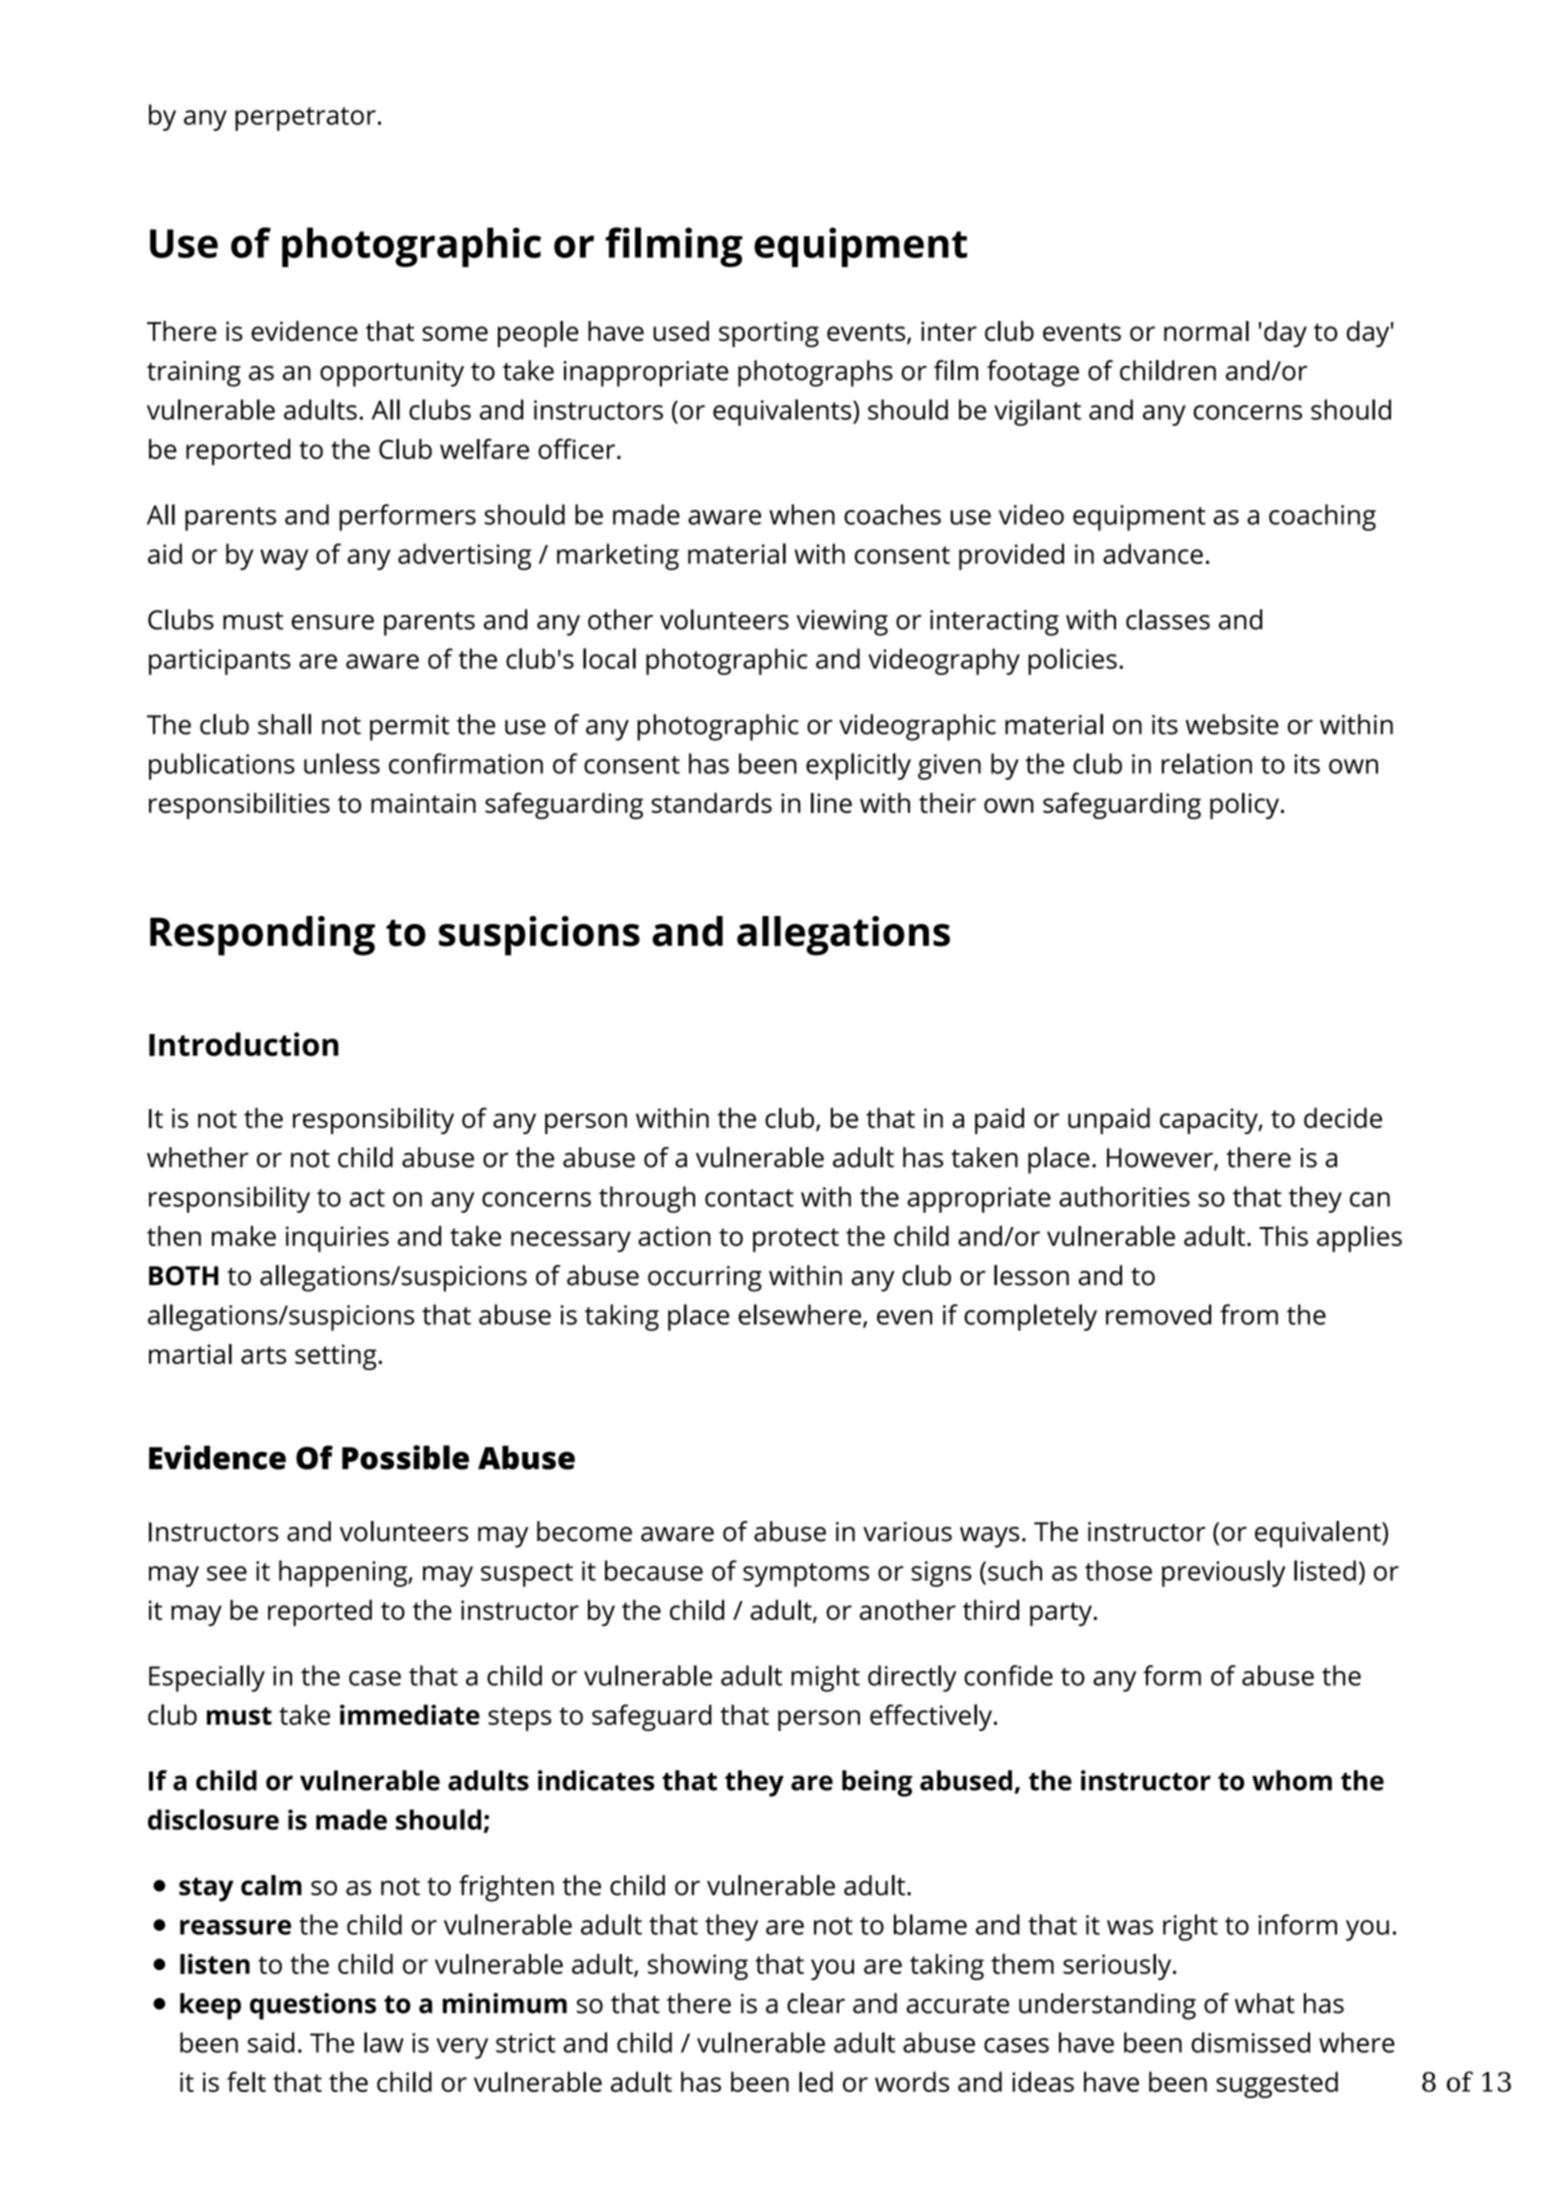 This screenshot has width=1560, height=2205. What do you see at coordinates (816, 2003) in the screenshot?
I see `clear` at bounding box center [816, 2003].
